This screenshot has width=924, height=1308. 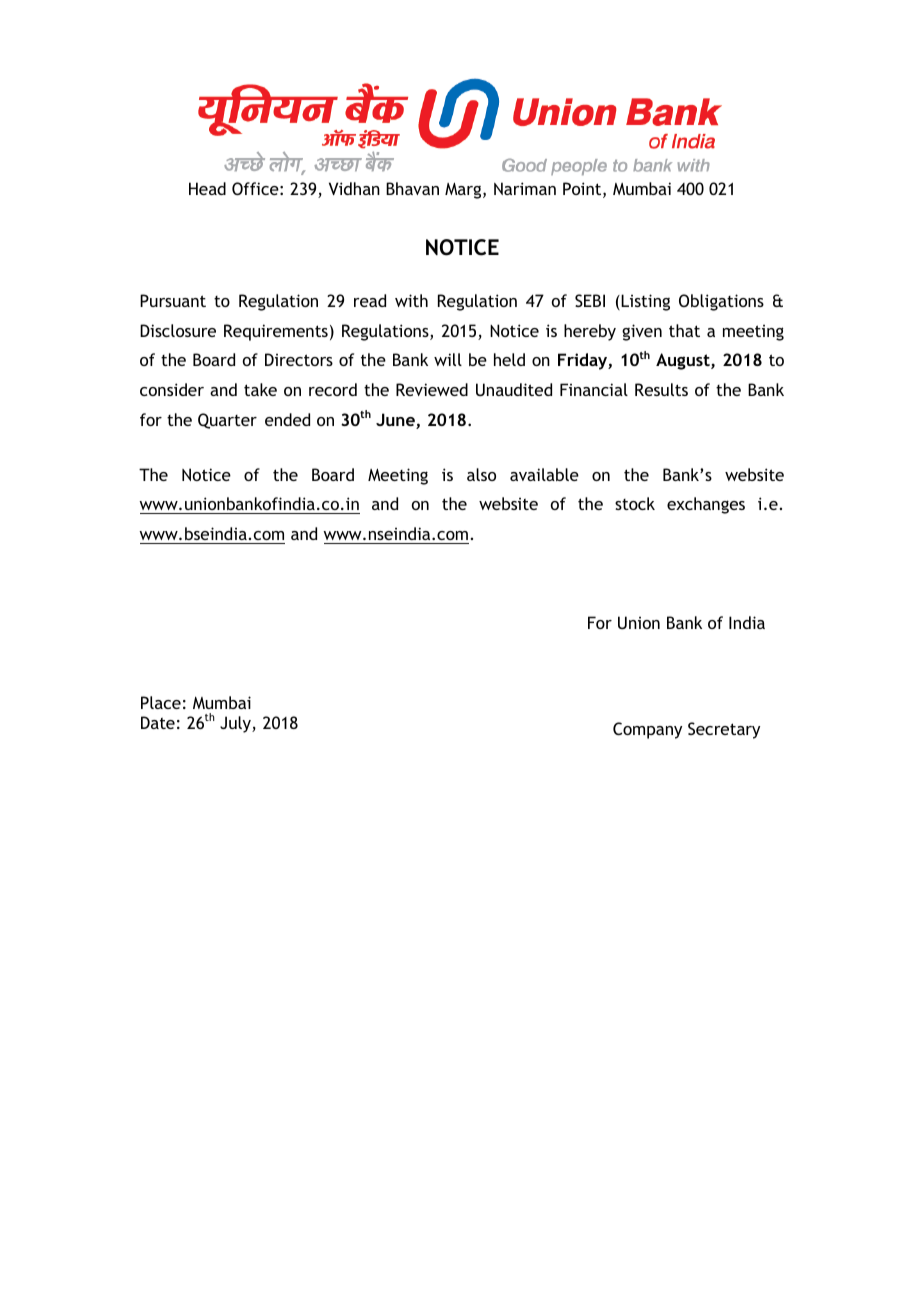 What do you see at coordinates (635, 503) in the screenshot?
I see `stock` at bounding box center [635, 503].
